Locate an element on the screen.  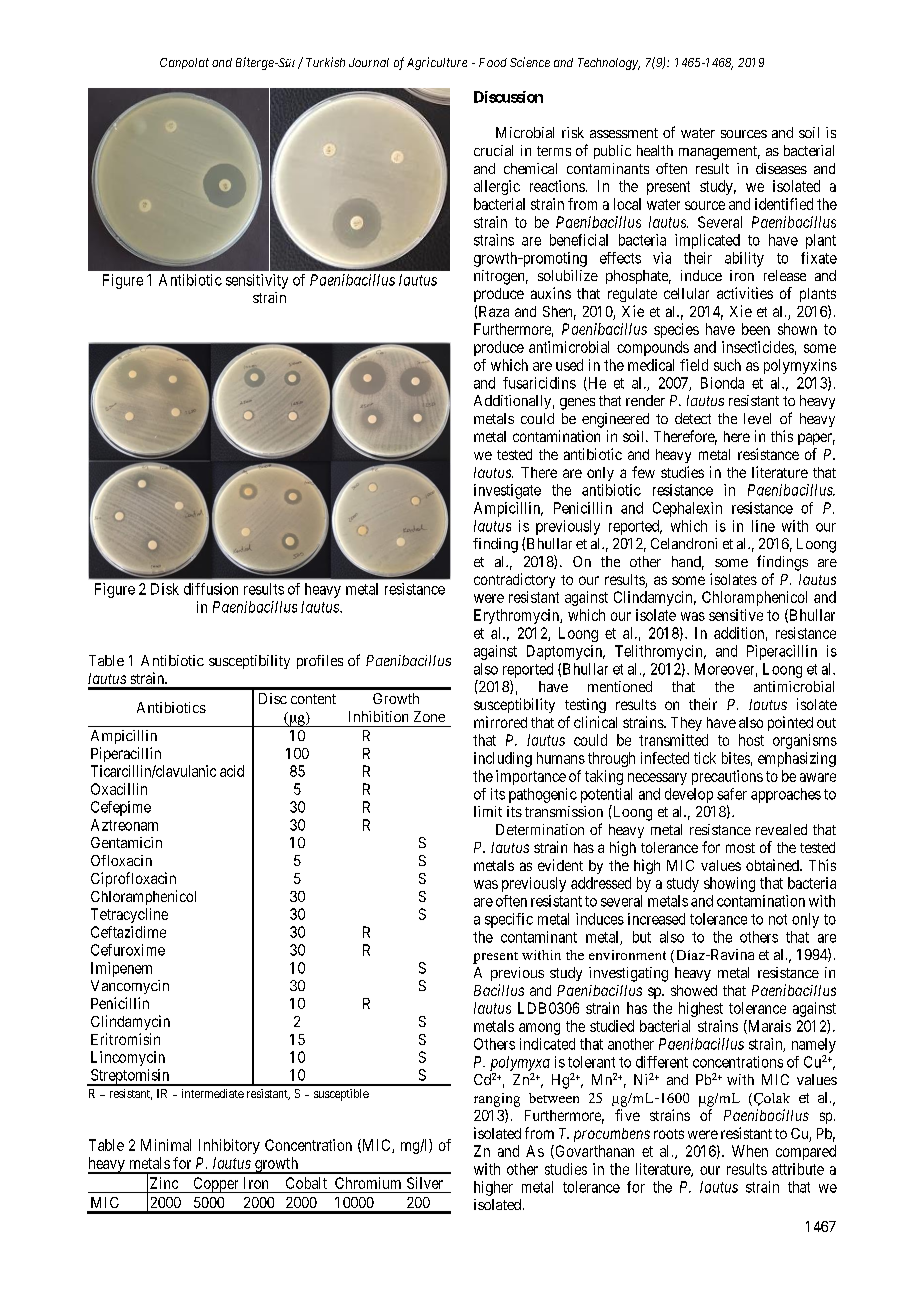
limit is located at coordinates (488, 811).
